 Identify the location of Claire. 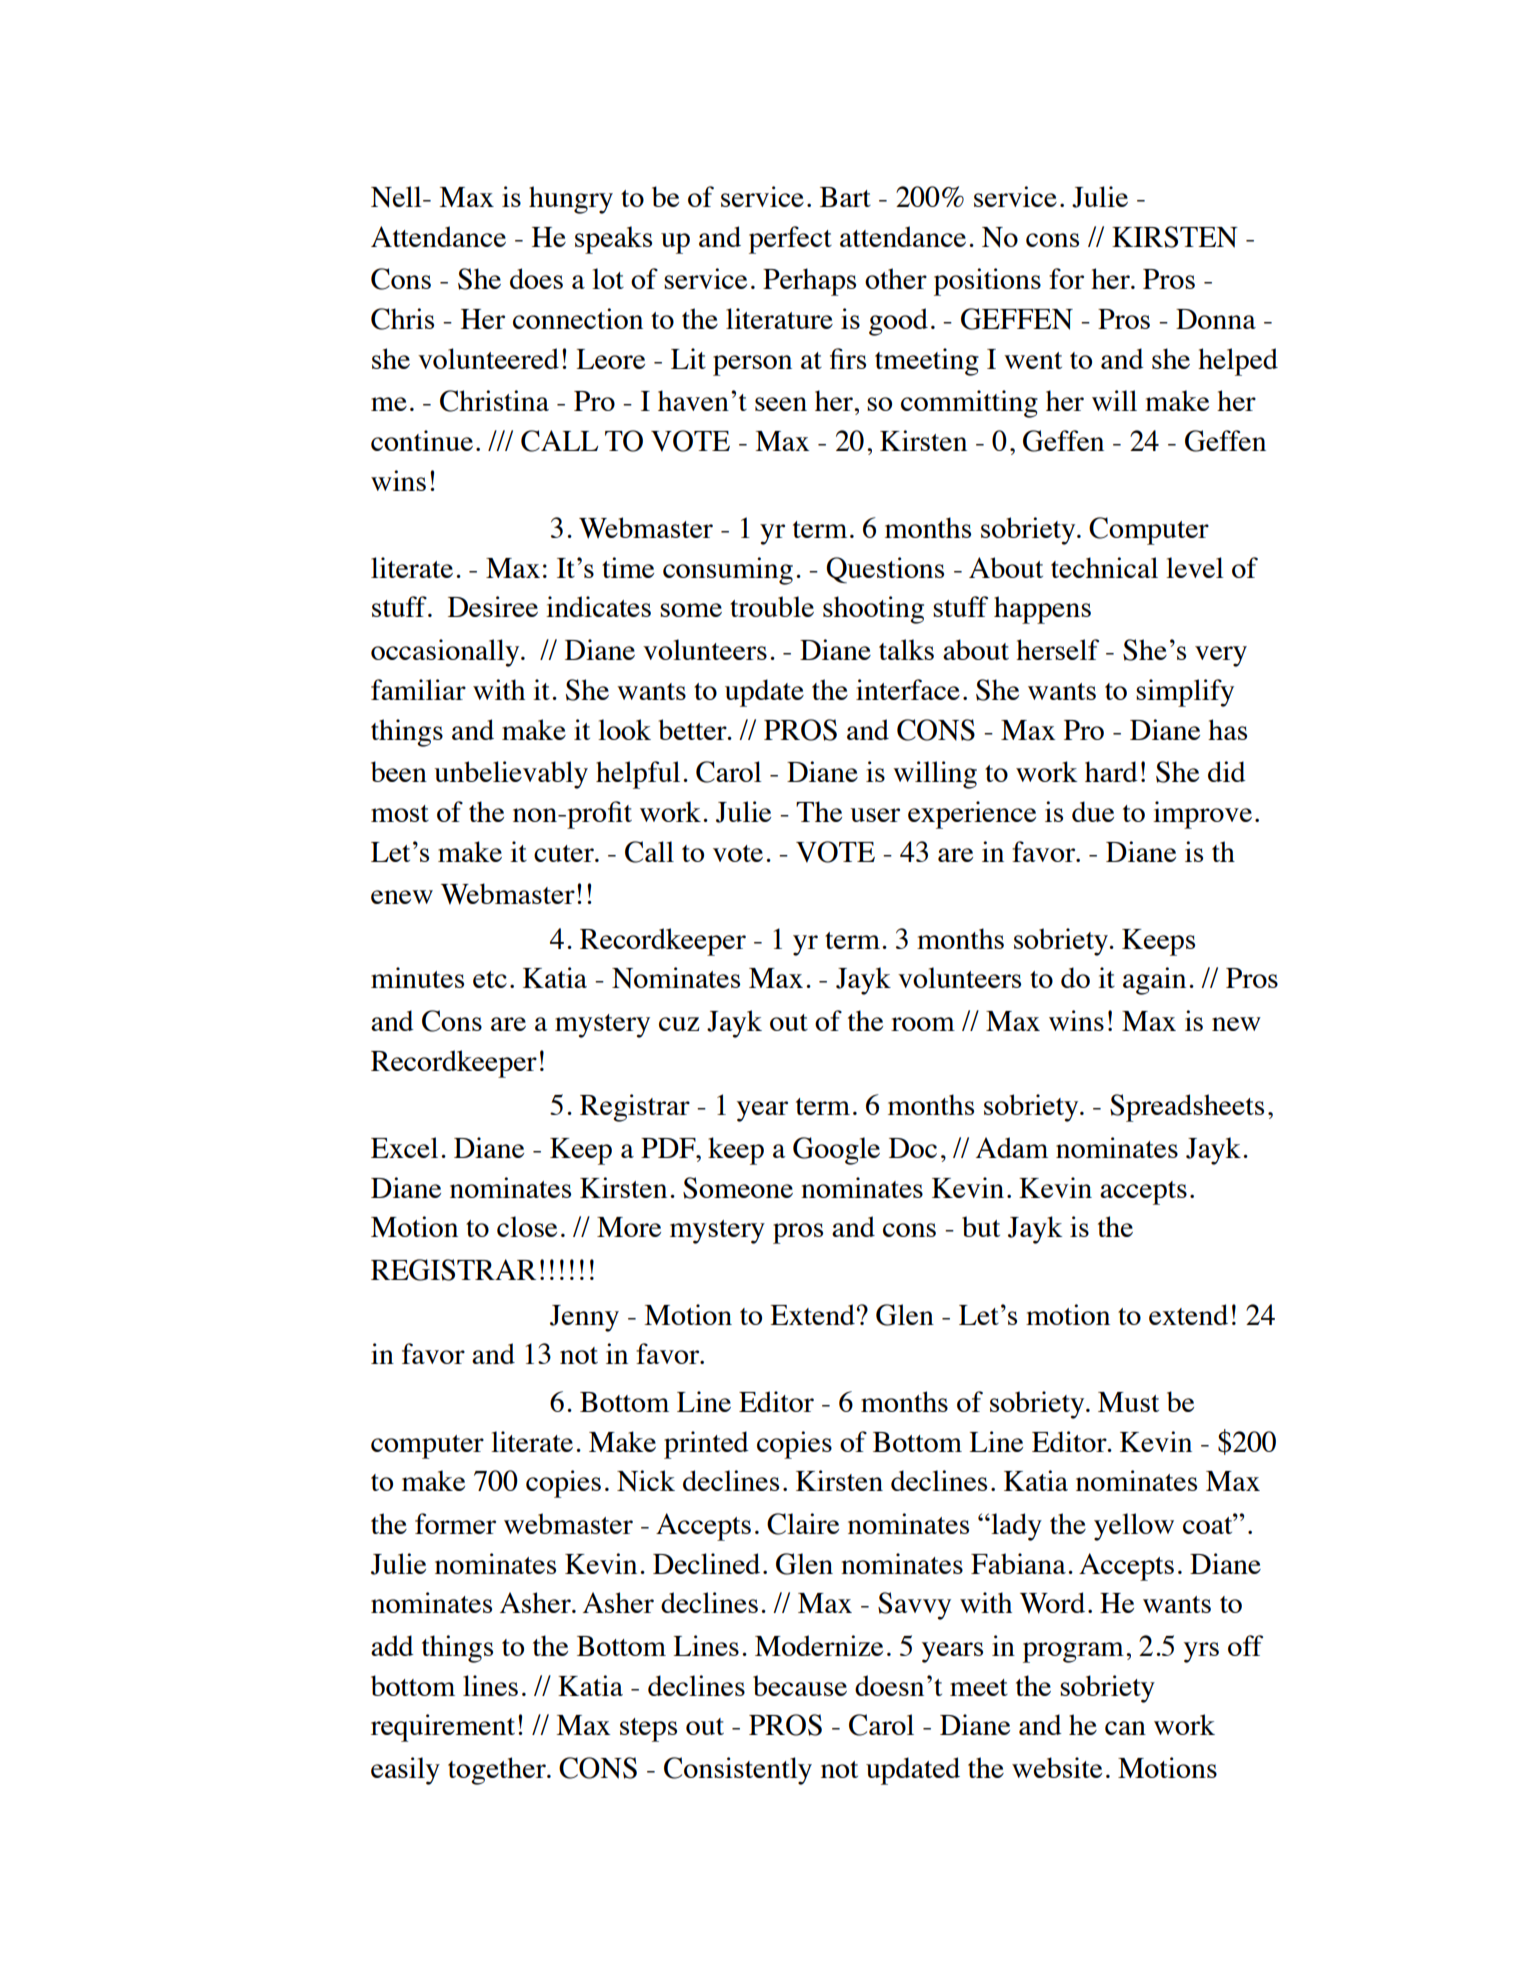
(803, 1524).
